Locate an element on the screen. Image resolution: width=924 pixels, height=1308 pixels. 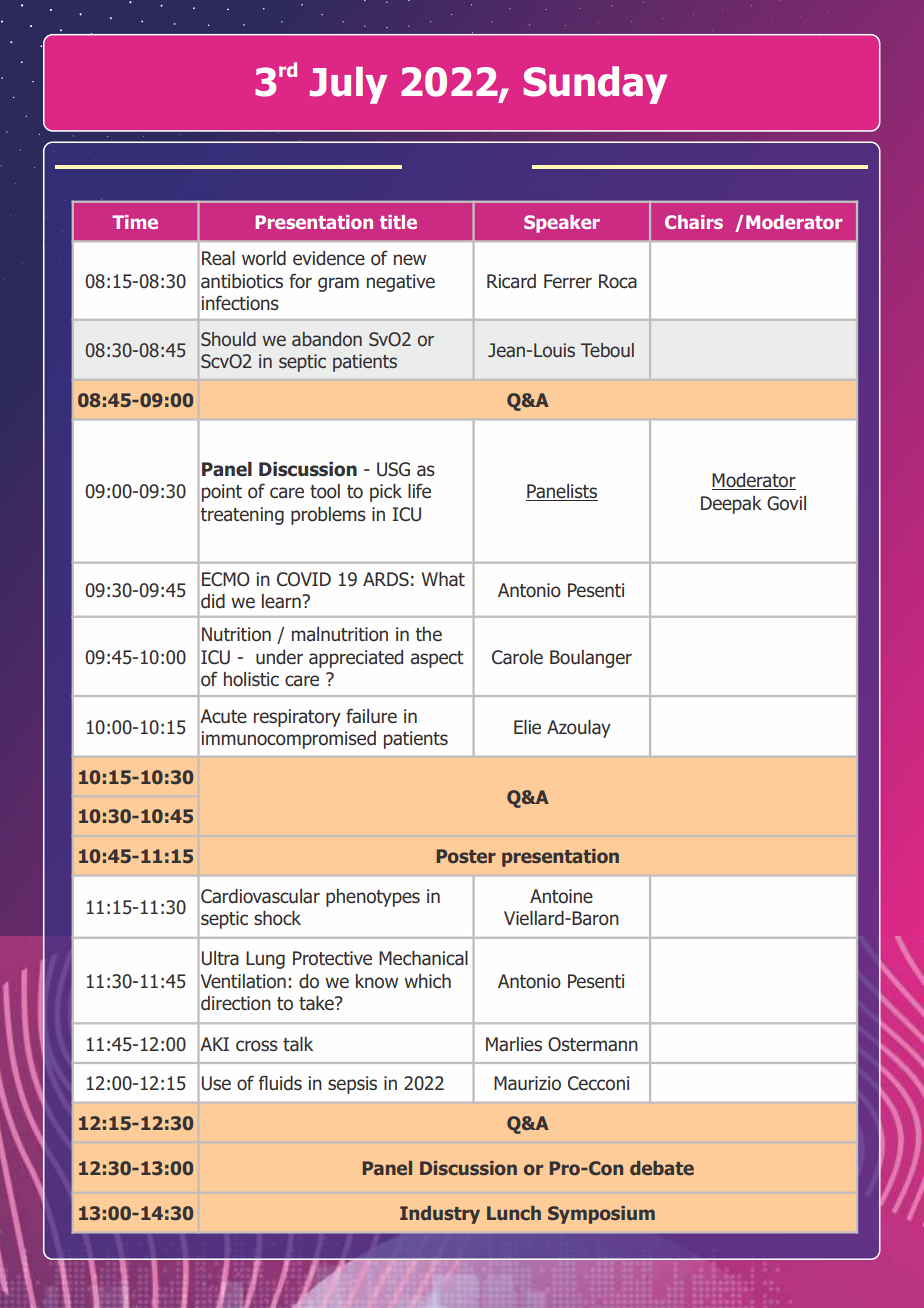
Cardiovascular is located at coordinates (260, 896).
